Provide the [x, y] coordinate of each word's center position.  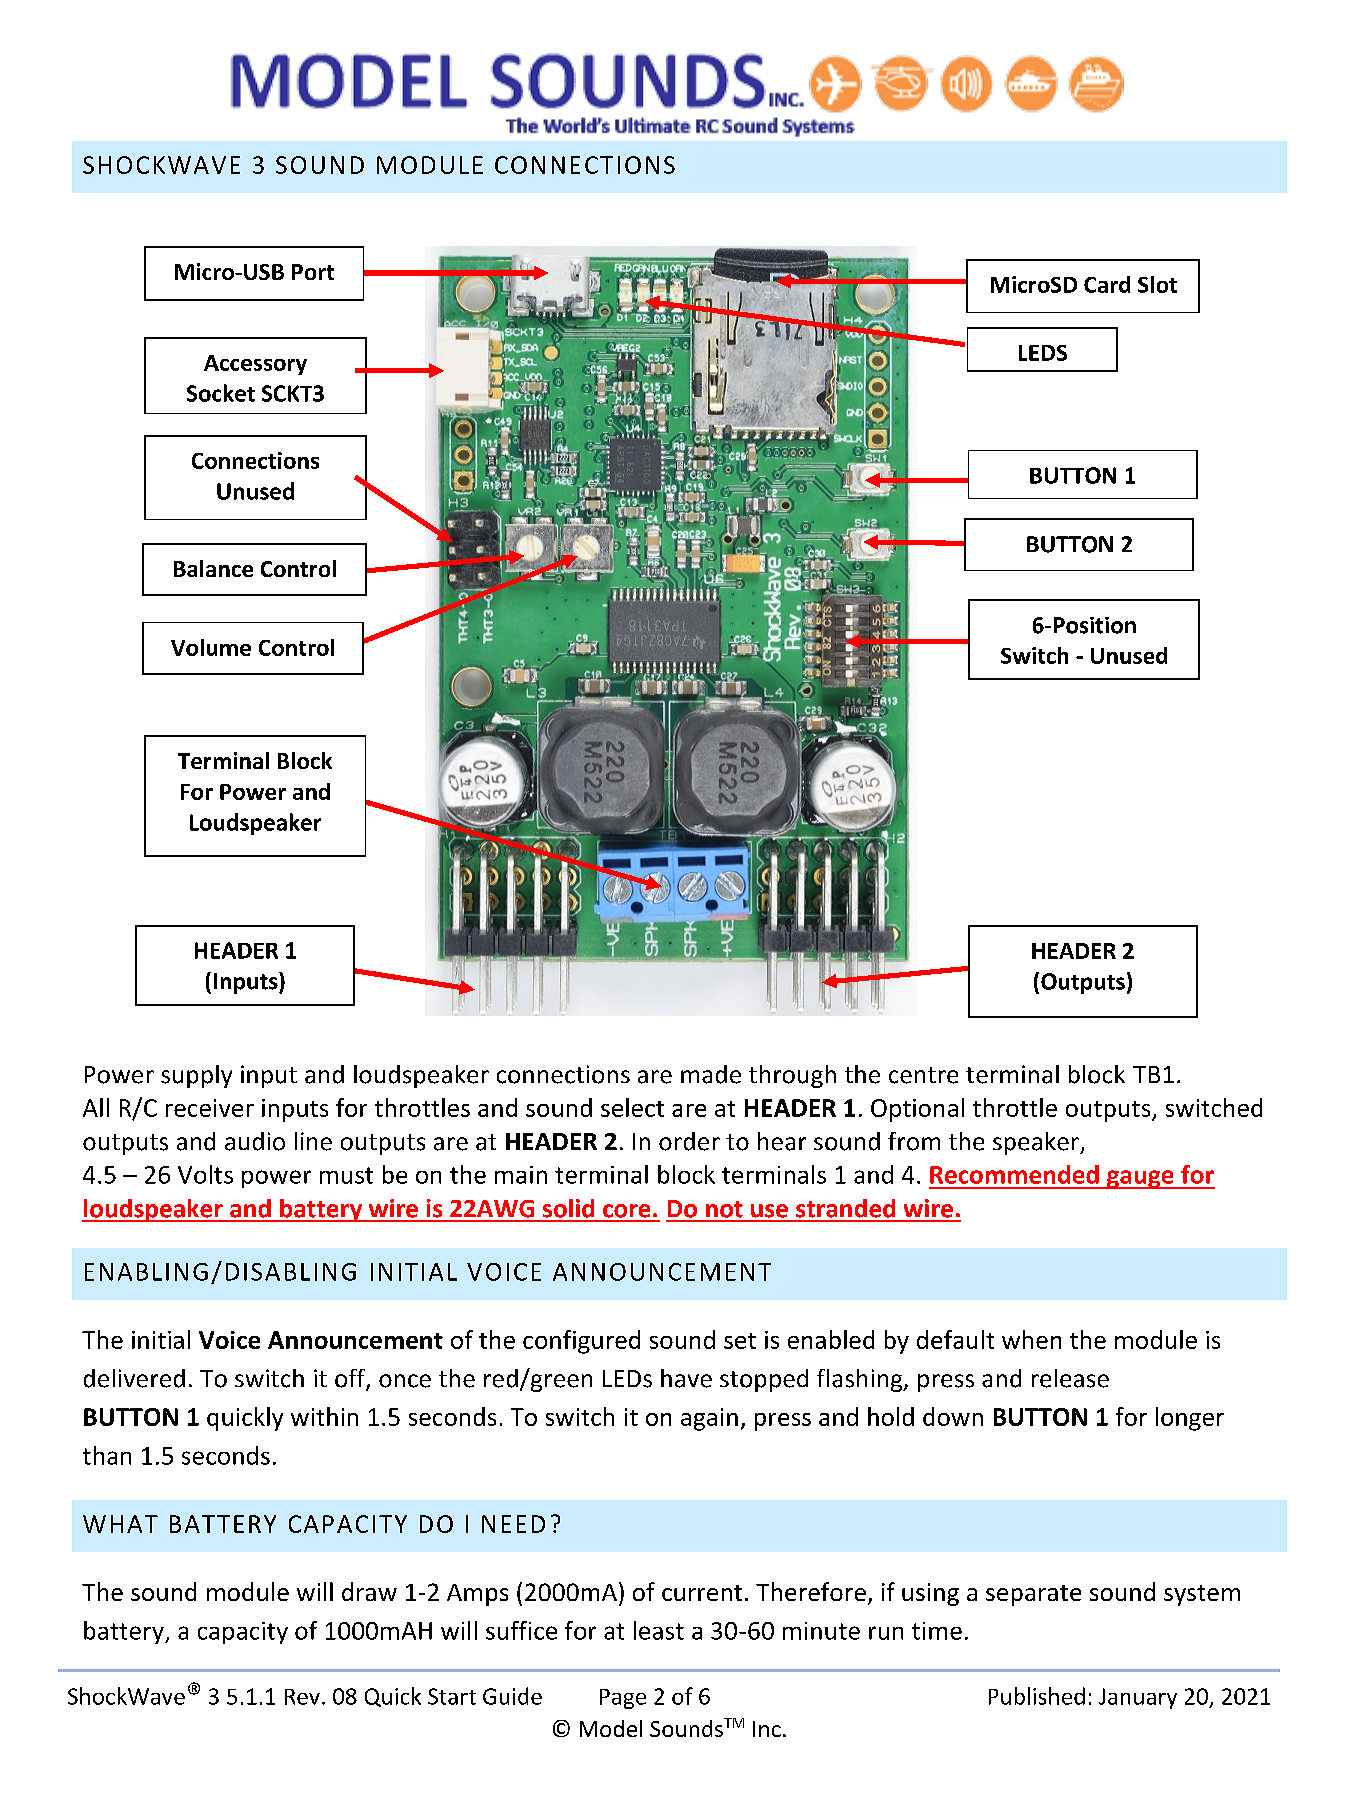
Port [313, 272]
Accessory [255, 365]
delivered [134, 1378]
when [1031, 1339]
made [711, 1074]
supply [196, 1076]
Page [623, 1699]
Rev [302, 1697]
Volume [211, 647]
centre [923, 1075]
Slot [1157, 284]
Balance [213, 568]
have [686, 1378]
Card [1107, 284]
